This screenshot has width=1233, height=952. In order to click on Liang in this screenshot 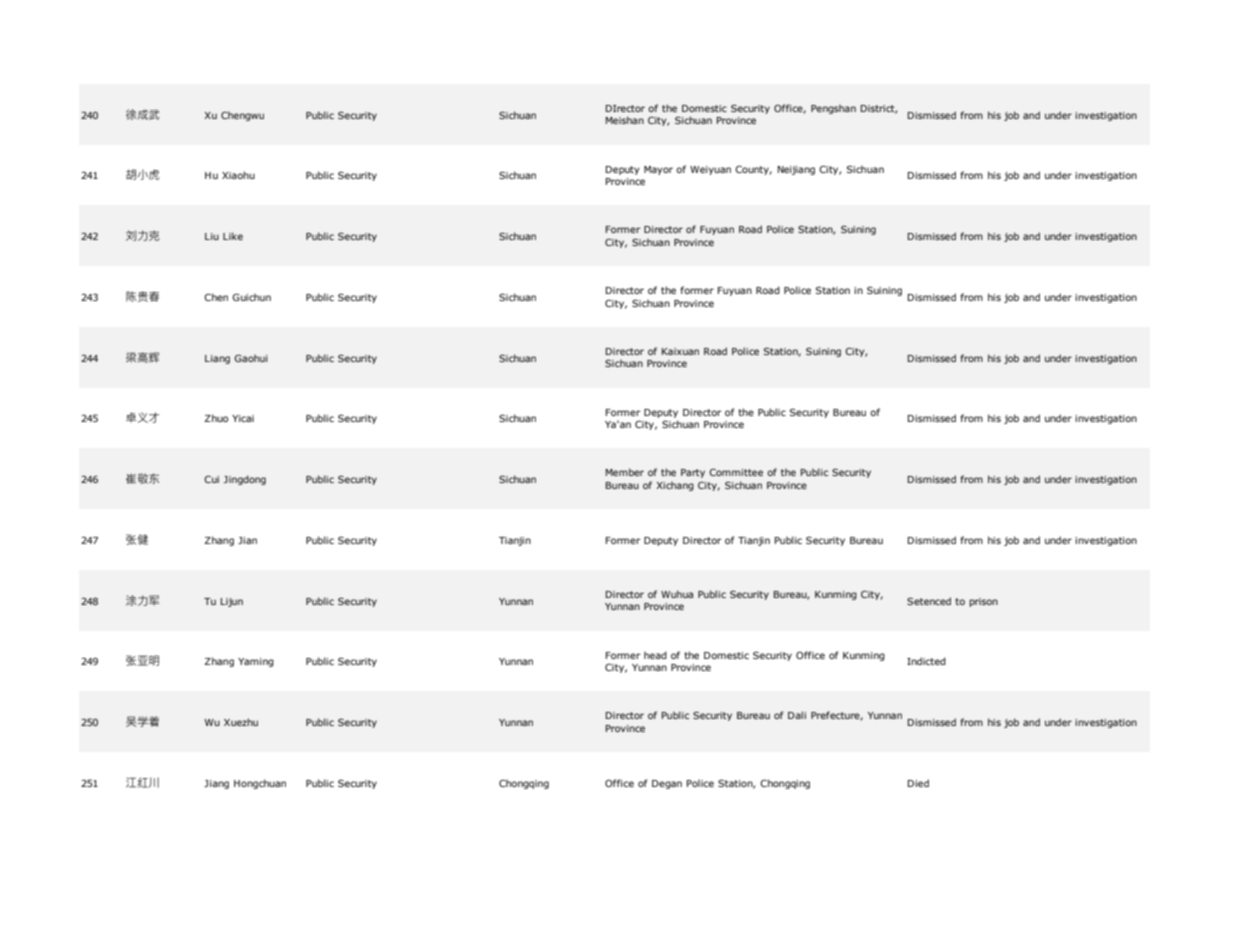, I will do `click(217, 359)`.
